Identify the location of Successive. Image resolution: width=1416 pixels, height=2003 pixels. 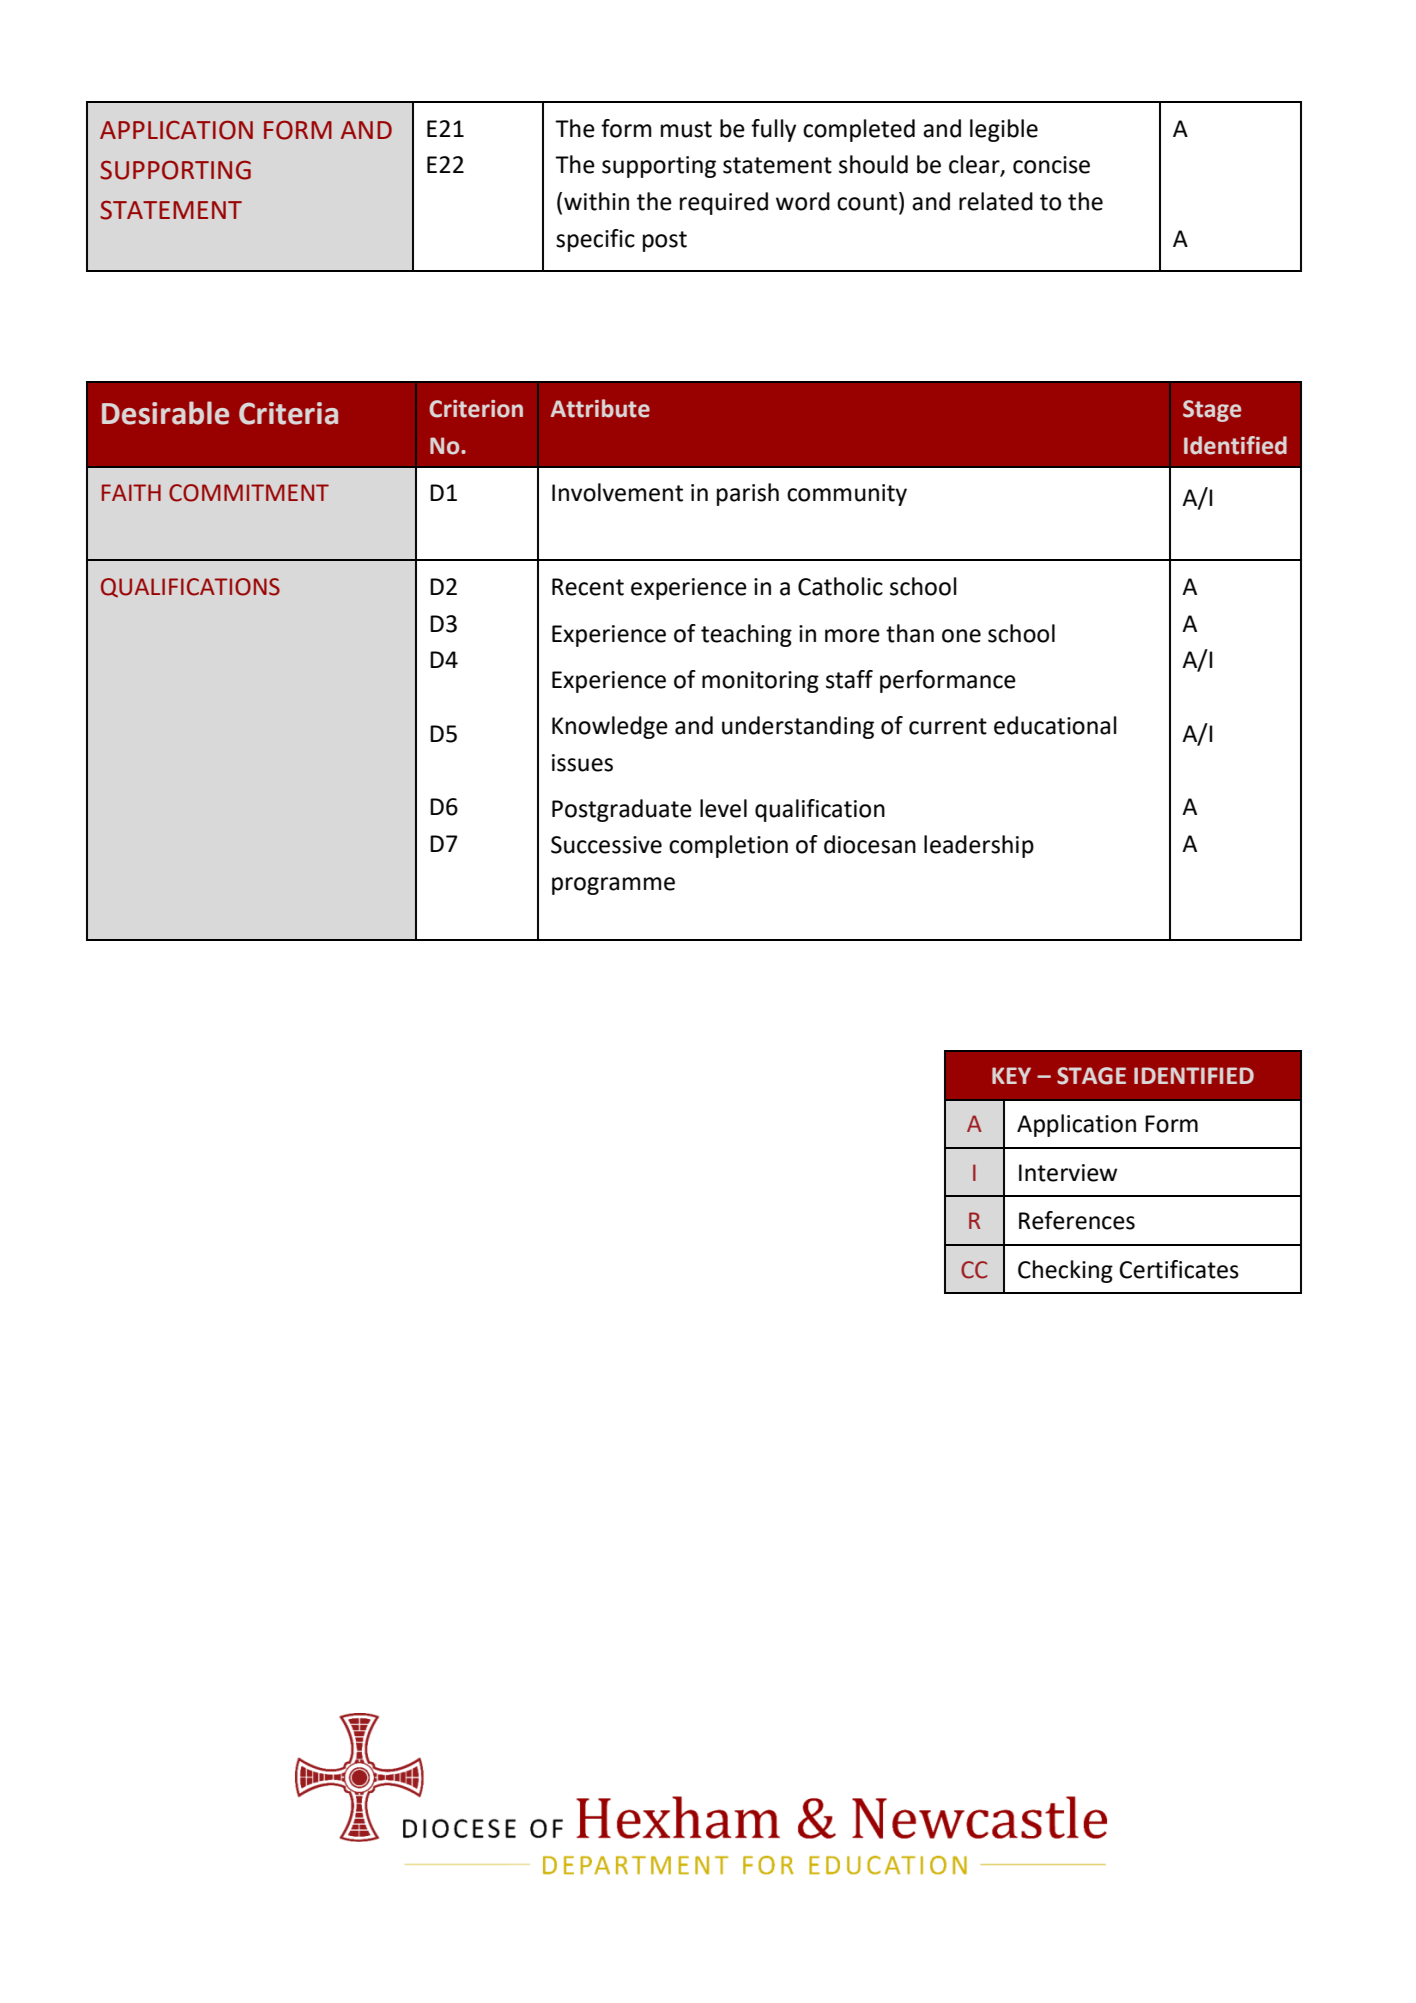
(606, 845).
